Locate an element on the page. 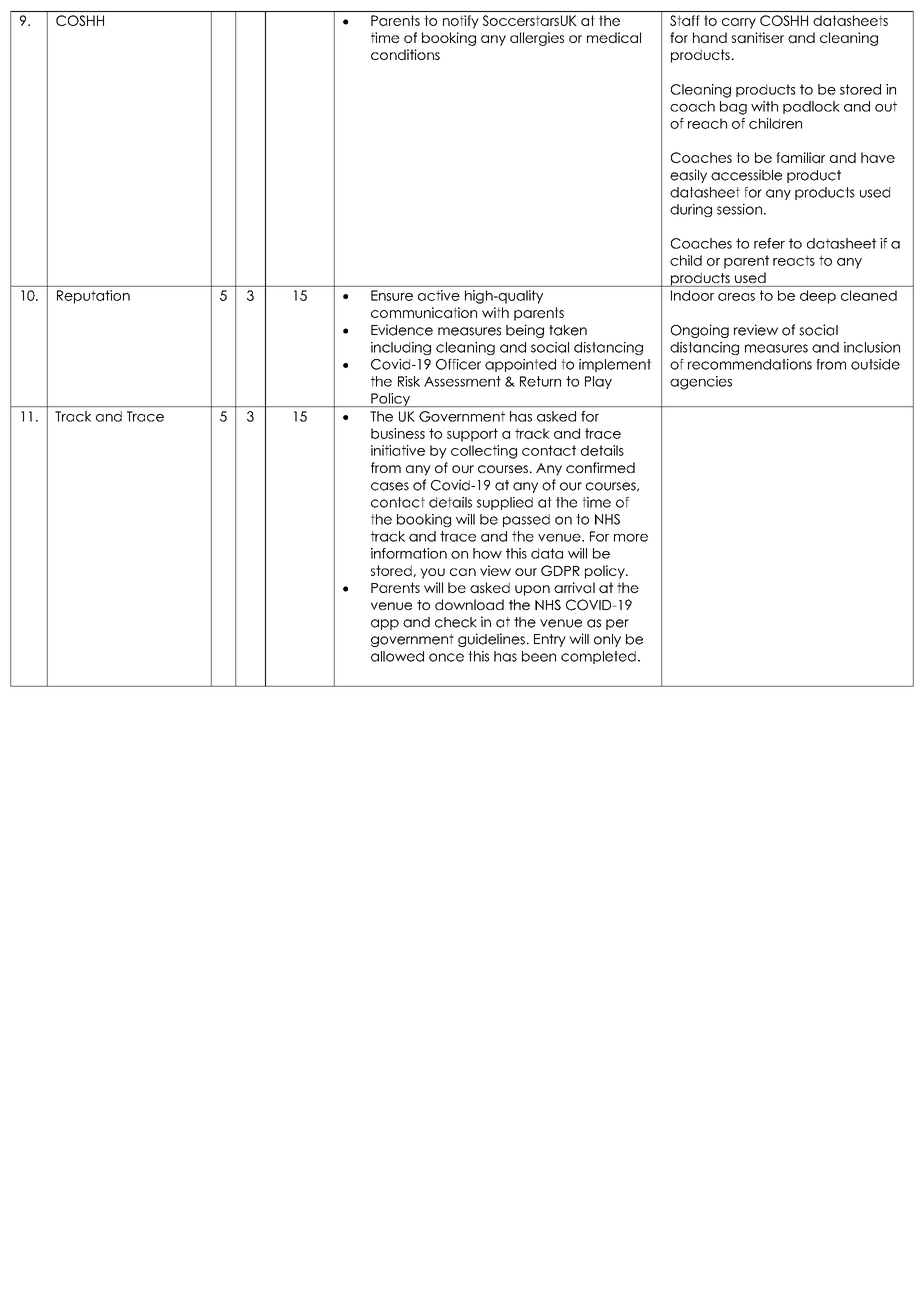 This document has height=1307, width=924. support is located at coordinates (472, 435).
